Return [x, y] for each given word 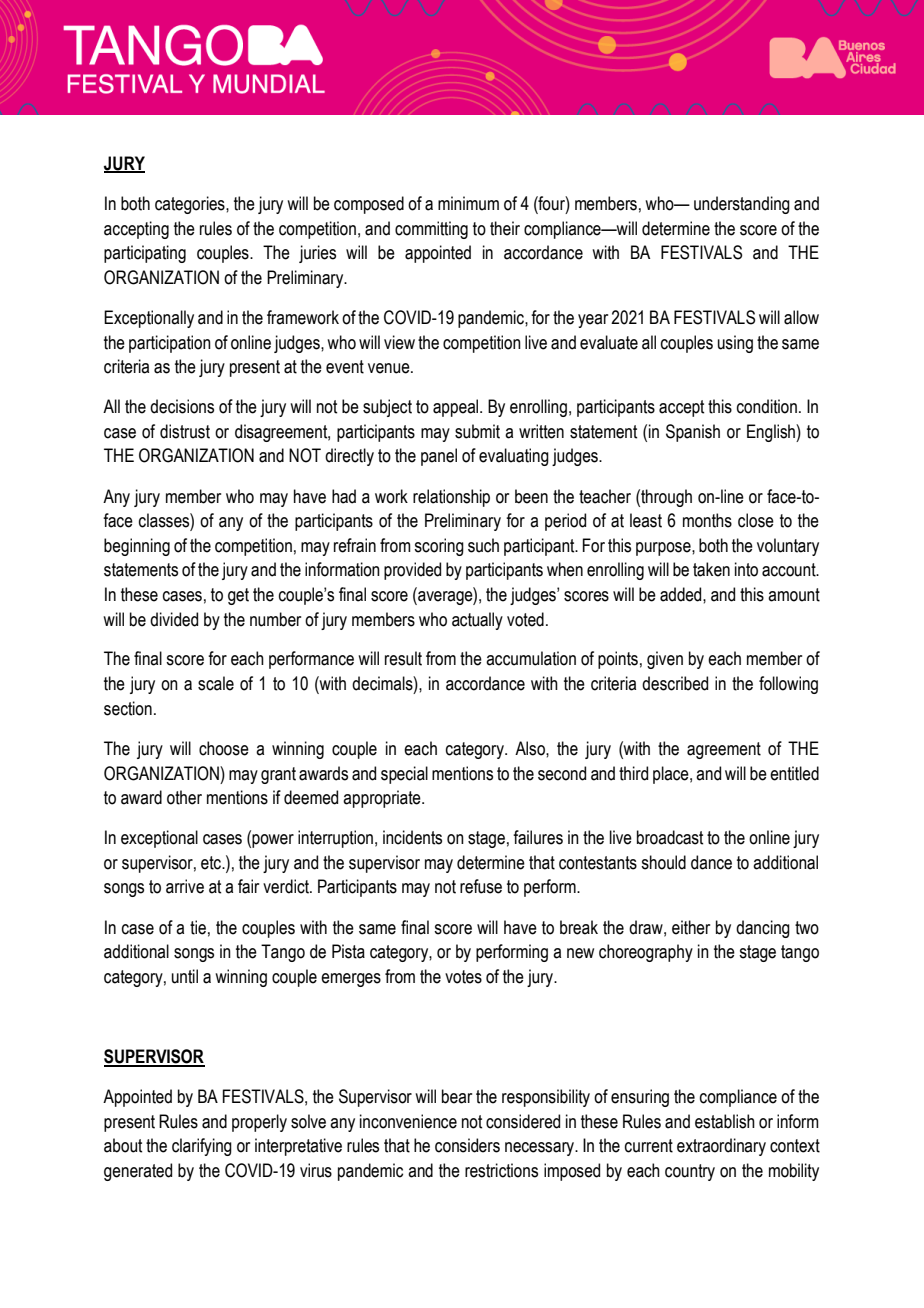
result [403, 658]
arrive [185, 886]
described [675, 683]
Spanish [693, 433]
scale [216, 683]
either [691, 927]
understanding [742, 205]
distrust [185, 431]
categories [191, 205]
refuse [481, 886]
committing [431, 230]
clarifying [202, 1147]
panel [439, 457]
